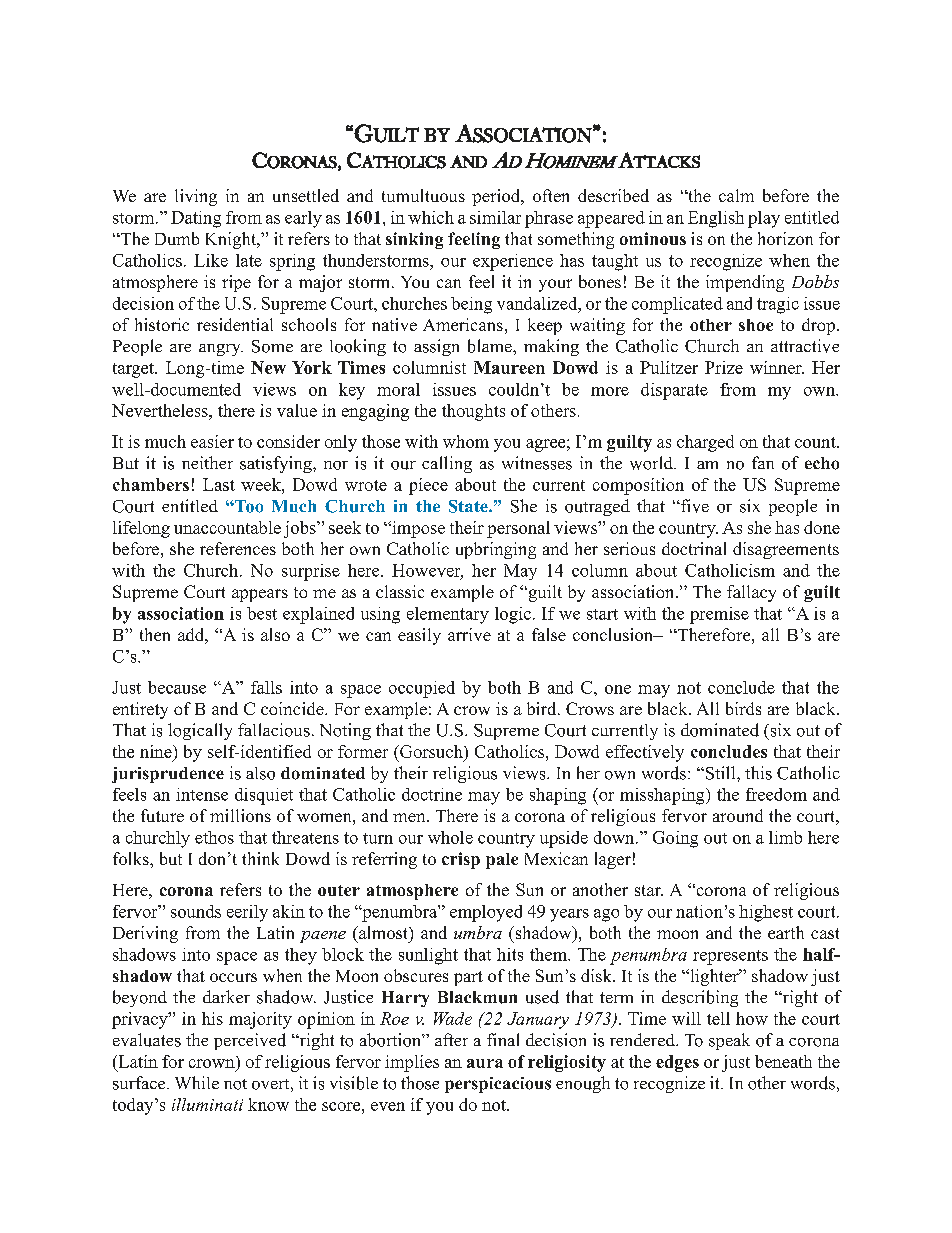 Image resolution: width=952 pixels, height=1233 pixels. Describe the element at coordinates (719, 615) in the image. I see `premise` at that location.
